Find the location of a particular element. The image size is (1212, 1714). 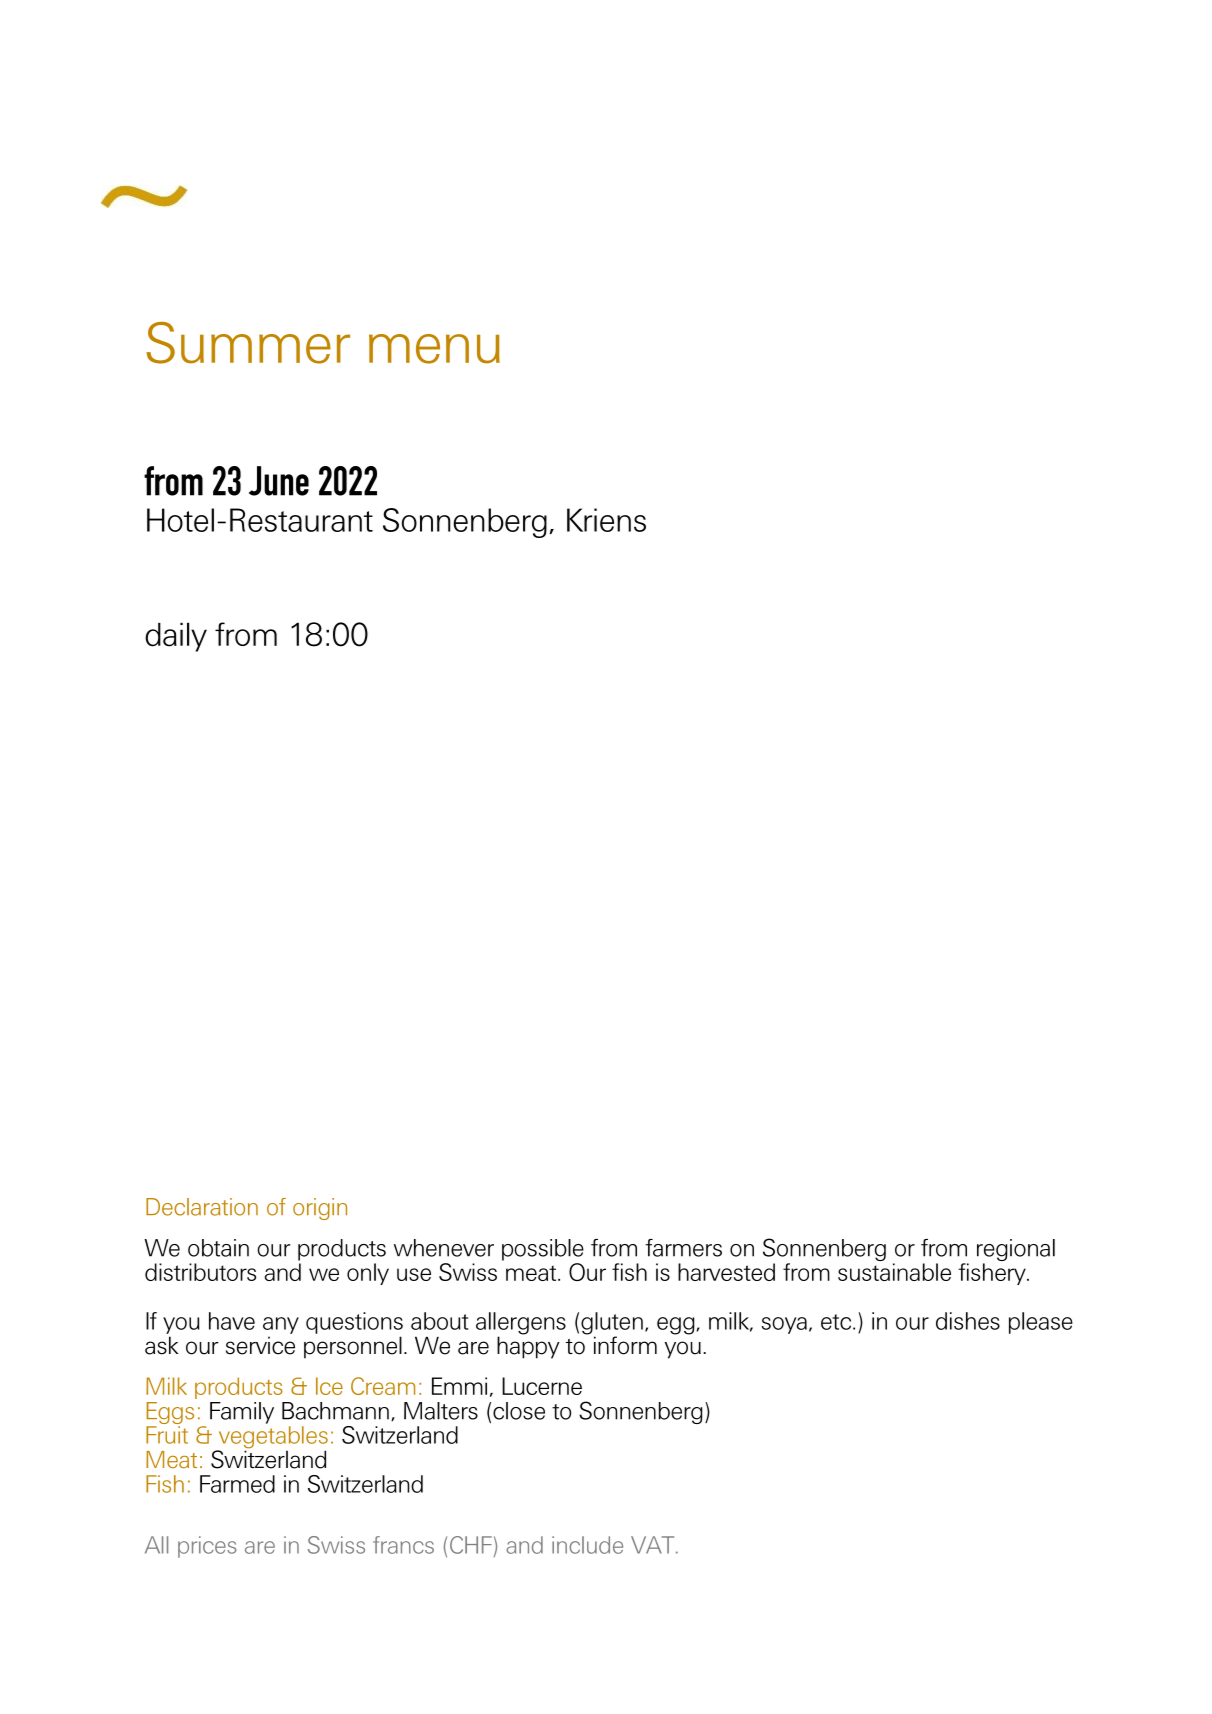

regional is located at coordinates (1016, 1251).
